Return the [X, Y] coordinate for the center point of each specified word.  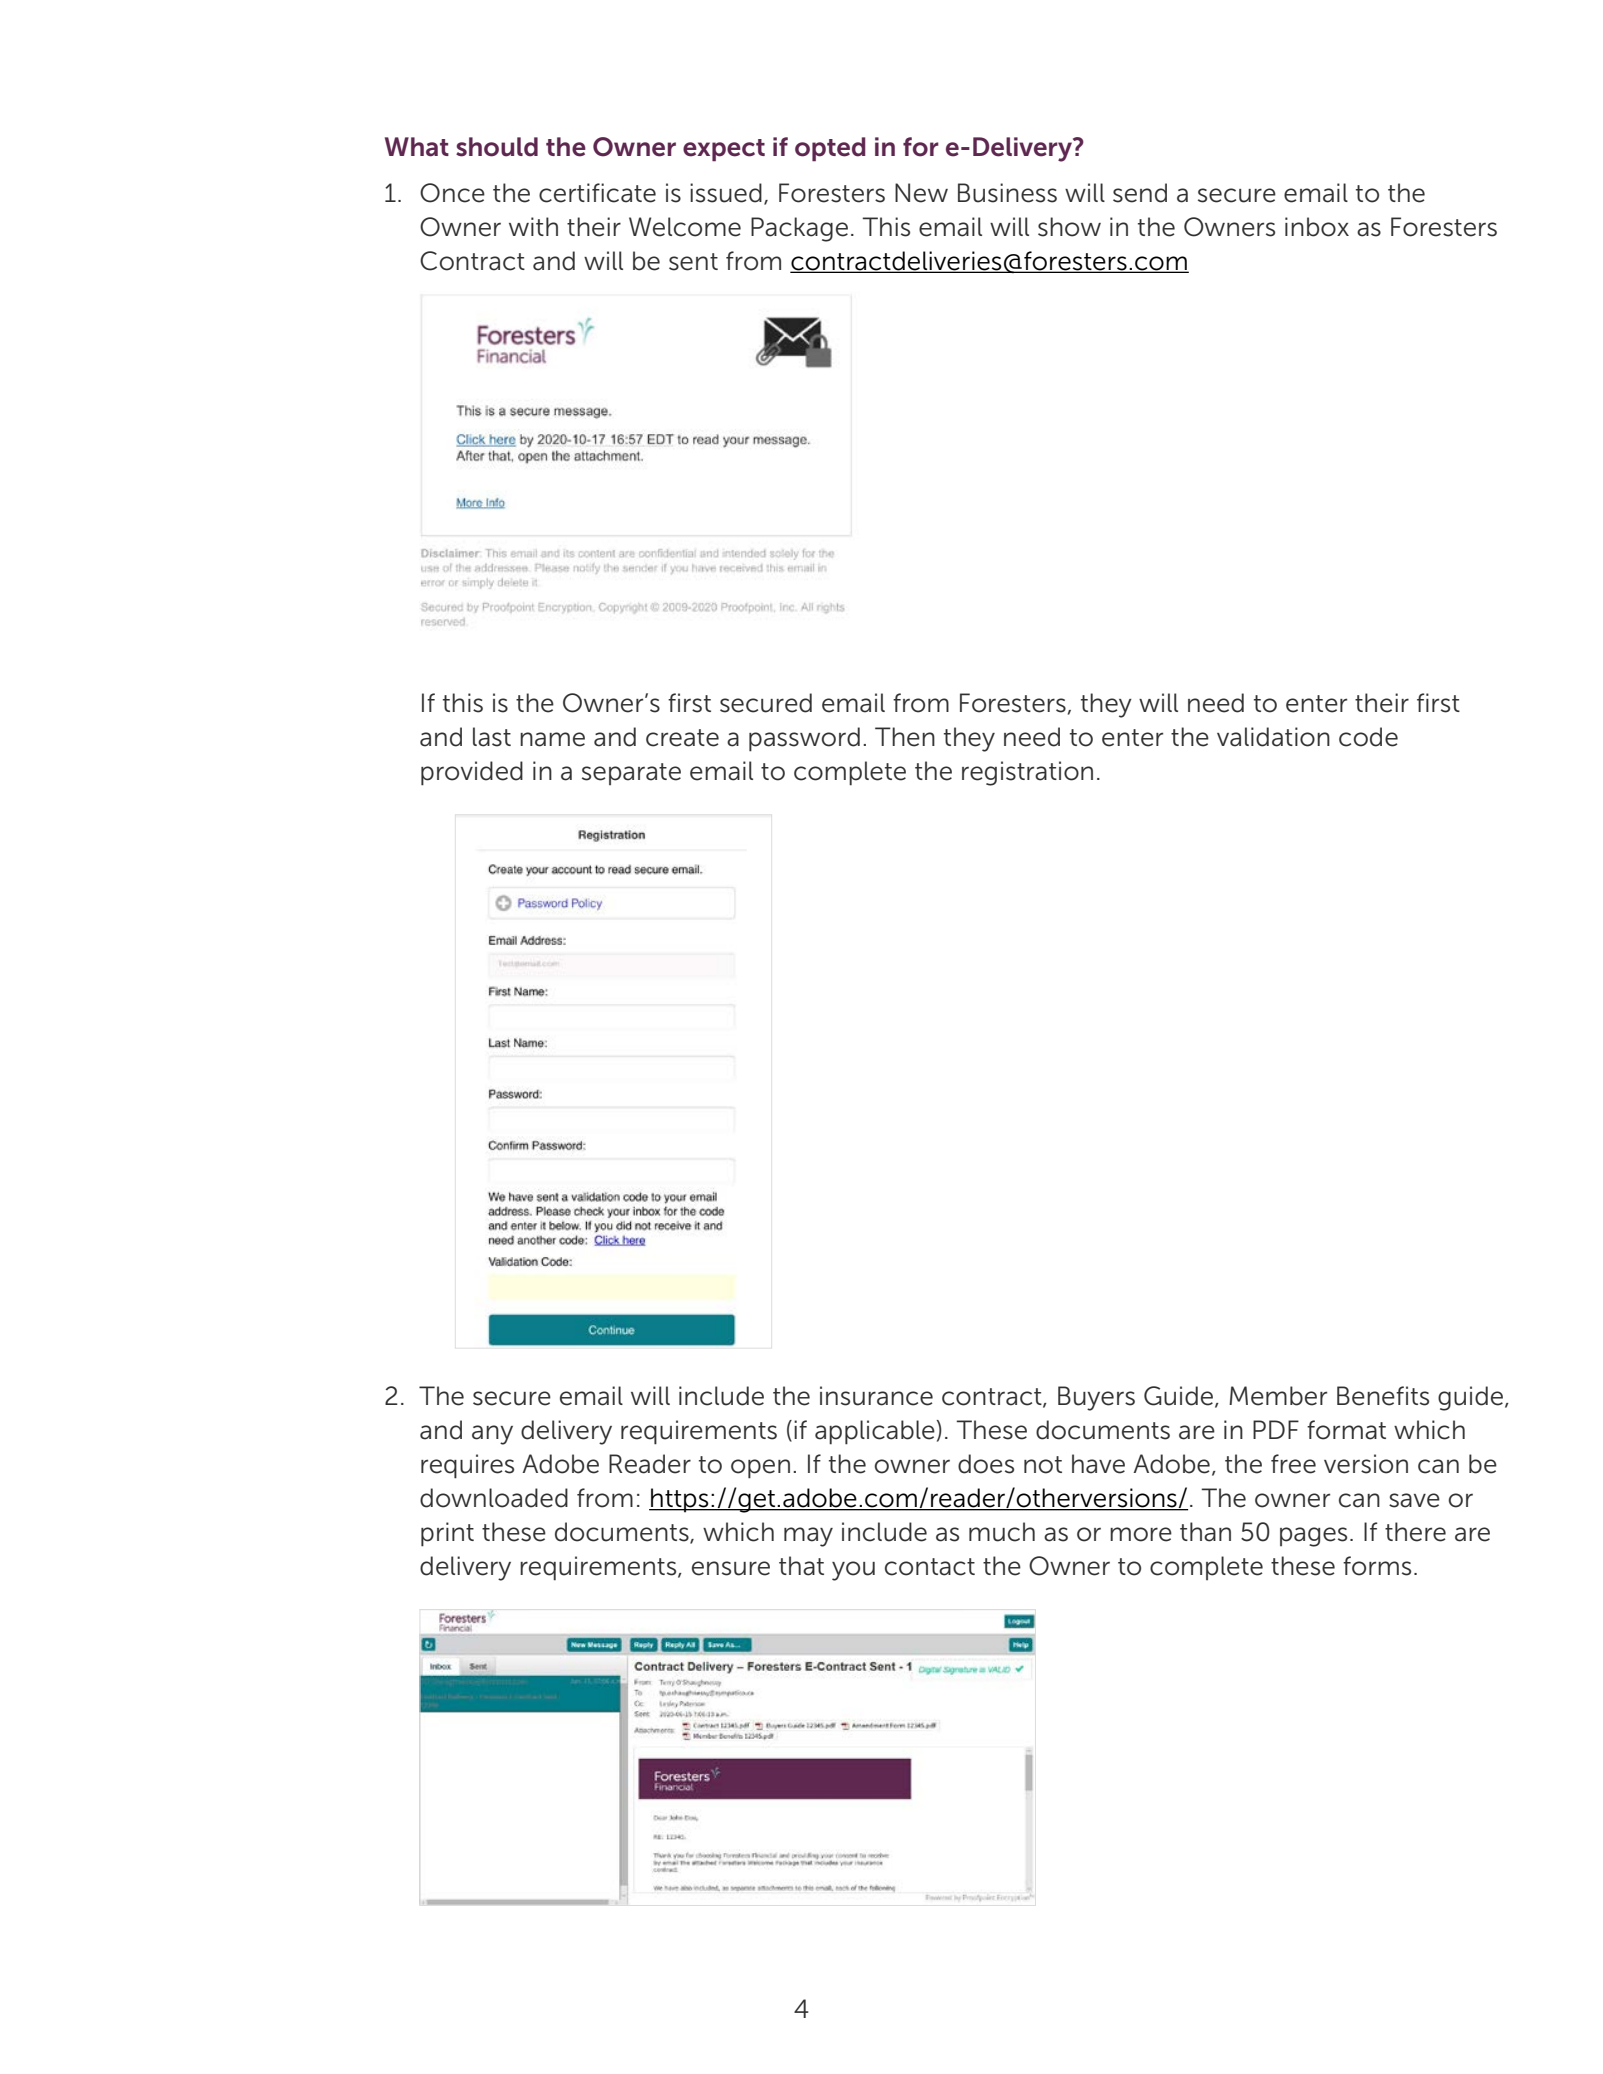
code [1368, 737]
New [921, 193]
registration [1027, 773]
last [492, 737]
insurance [876, 1396]
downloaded [494, 1498]
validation [1273, 737]
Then [905, 737]
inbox [1317, 227]
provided [472, 773]
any [492, 1435]
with [533, 226]
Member [1278, 1396]
